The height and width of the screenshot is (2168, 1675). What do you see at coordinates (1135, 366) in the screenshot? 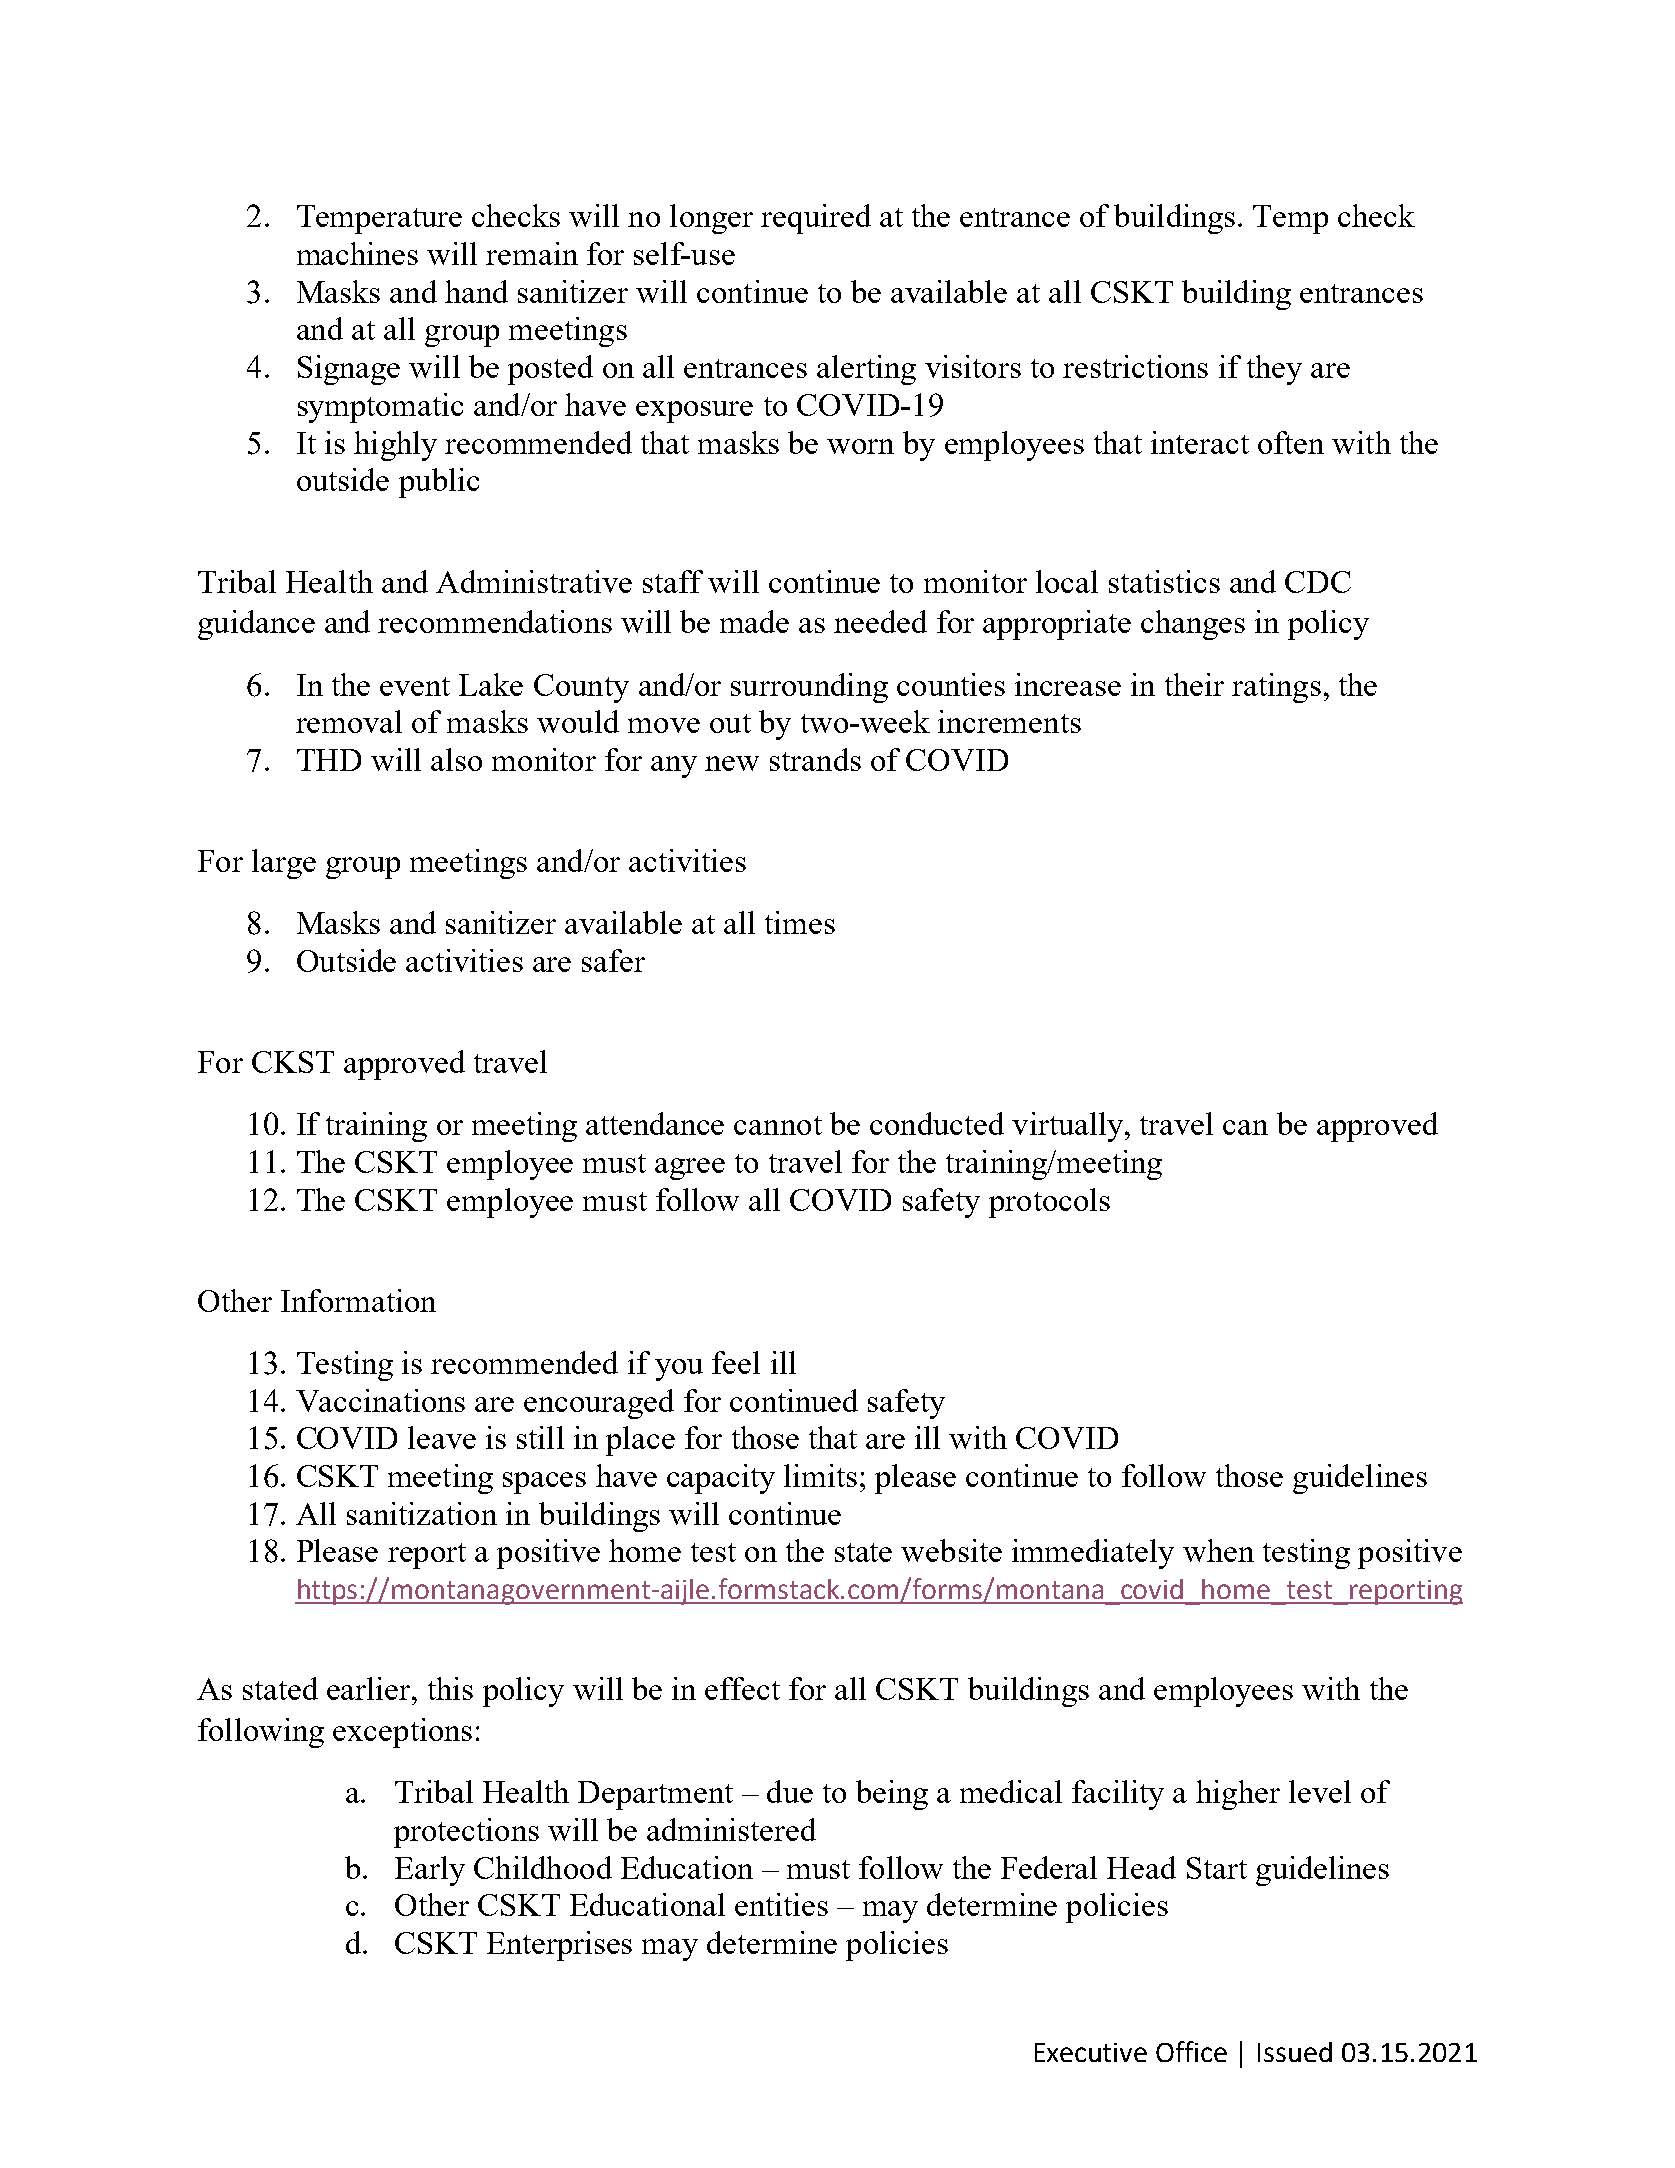
I see `restrictions` at bounding box center [1135, 366].
